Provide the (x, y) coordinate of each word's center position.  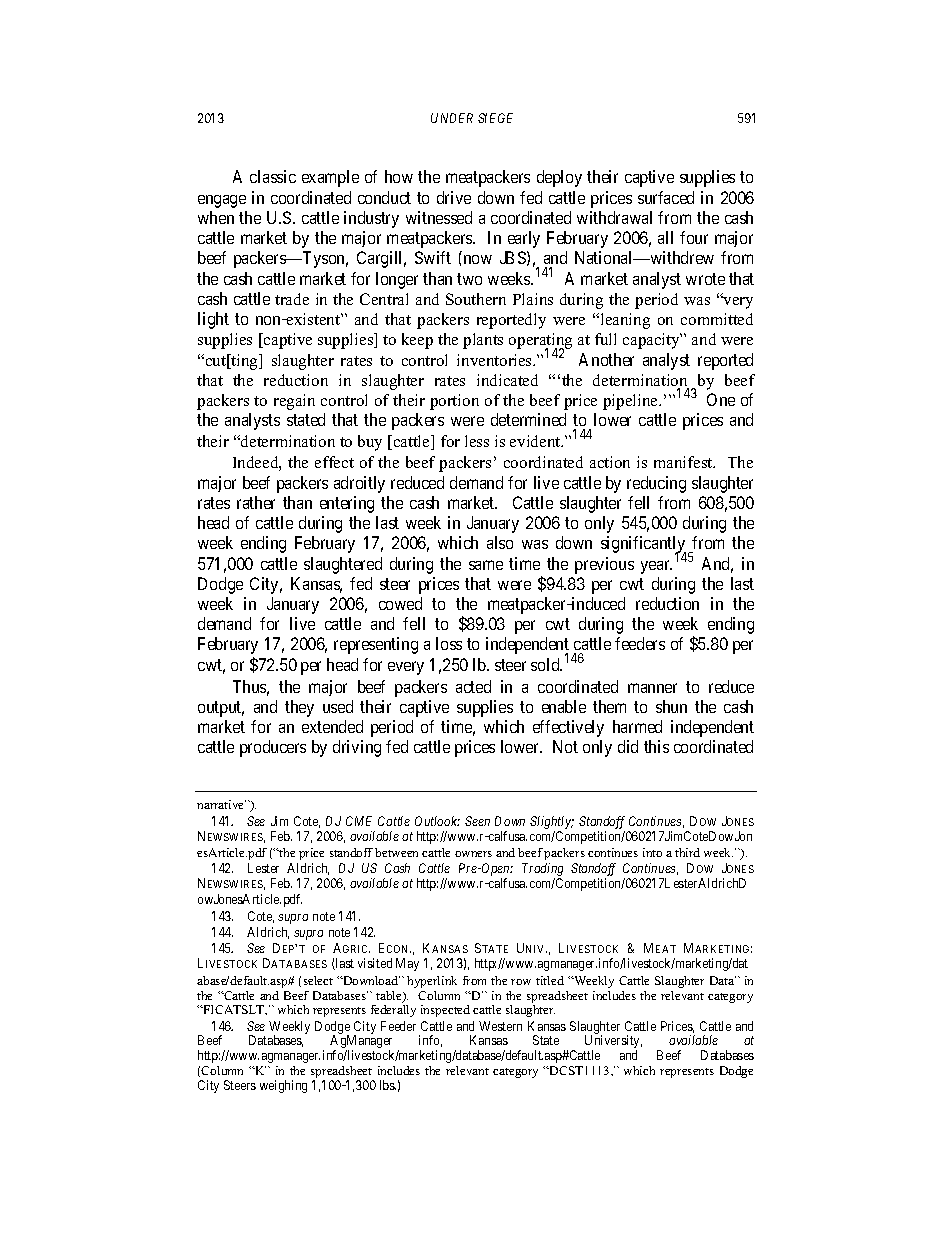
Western (500, 1026)
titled (550, 980)
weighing (283, 1086)
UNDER (452, 118)
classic (273, 176)
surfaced (666, 197)
